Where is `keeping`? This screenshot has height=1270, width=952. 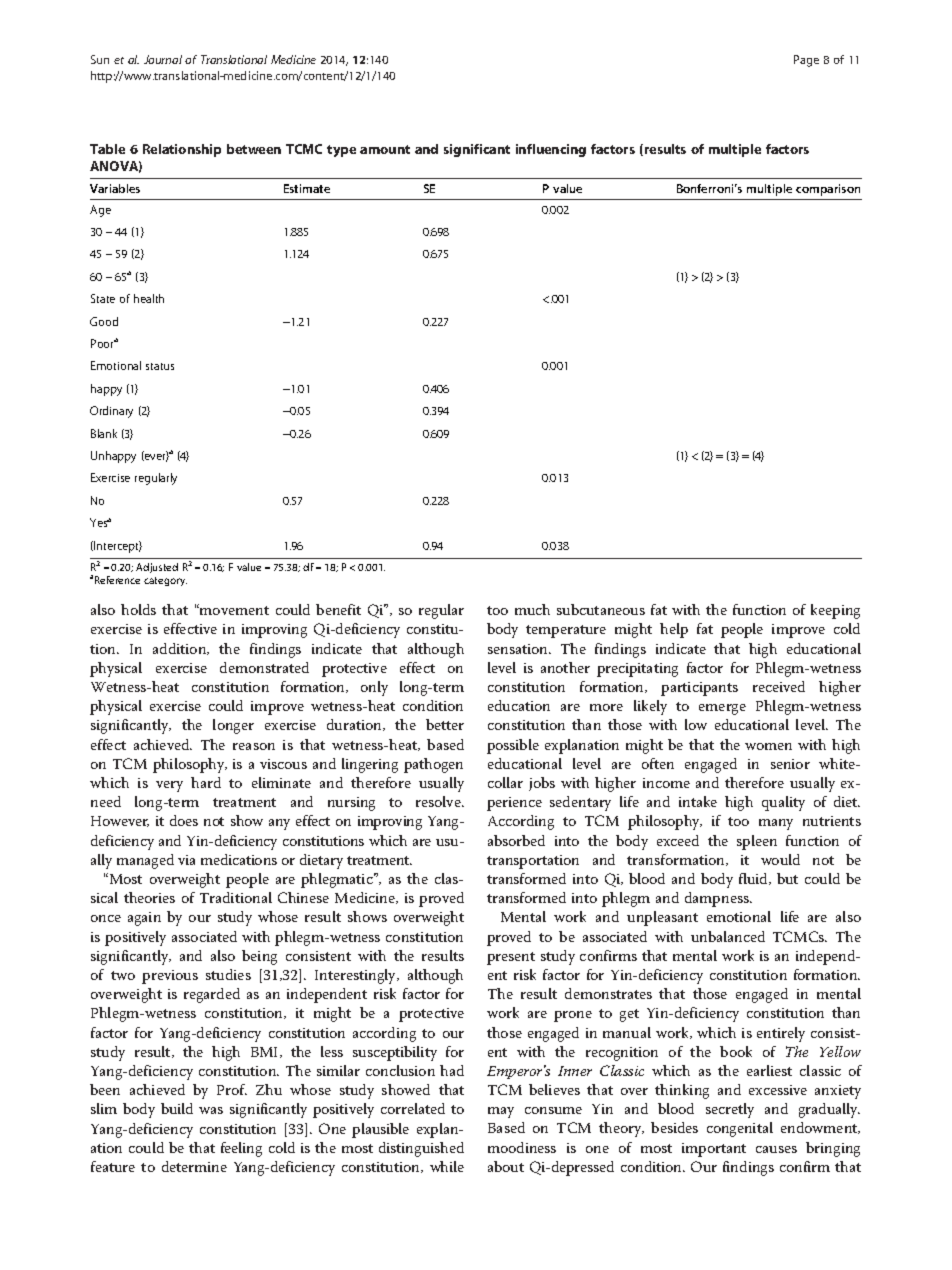 keeping is located at coordinates (835, 611).
